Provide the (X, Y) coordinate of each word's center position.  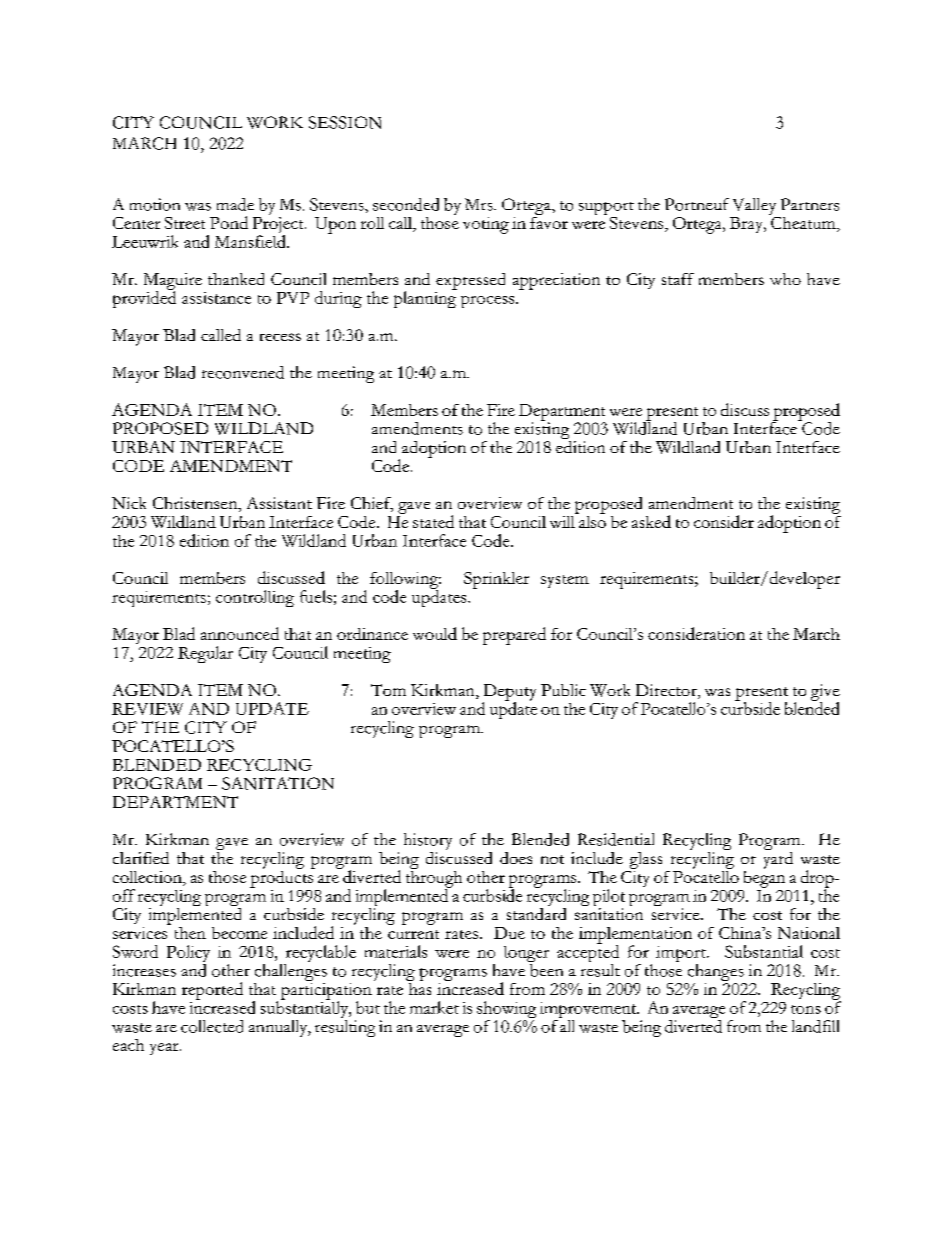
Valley (754, 206)
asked (651, 521)
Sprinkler (496, 580)
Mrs (480, 204)
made (235, 204)
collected (212, 1026)
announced (240, 633)
